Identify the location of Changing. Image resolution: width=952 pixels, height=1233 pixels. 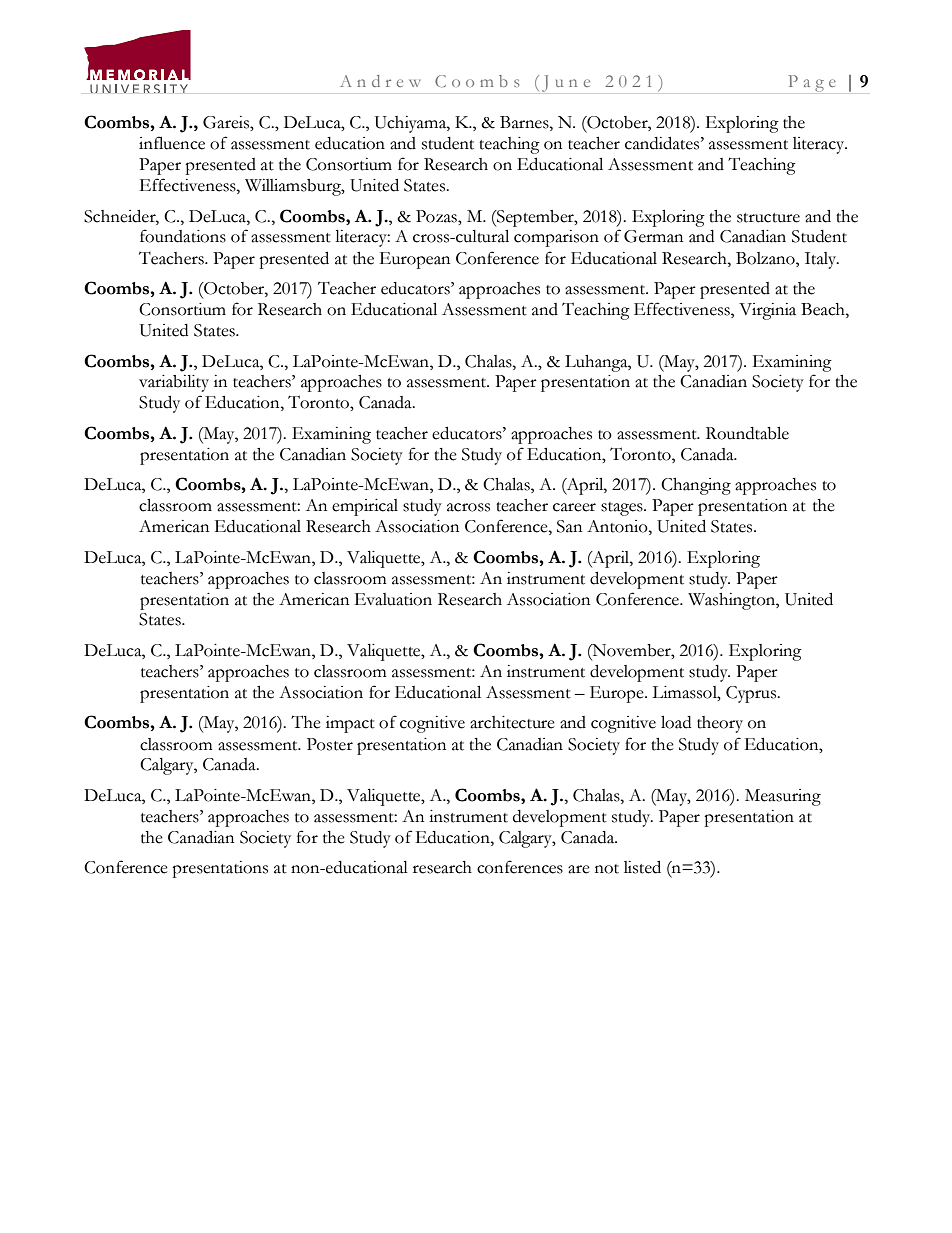
(696, 486).
